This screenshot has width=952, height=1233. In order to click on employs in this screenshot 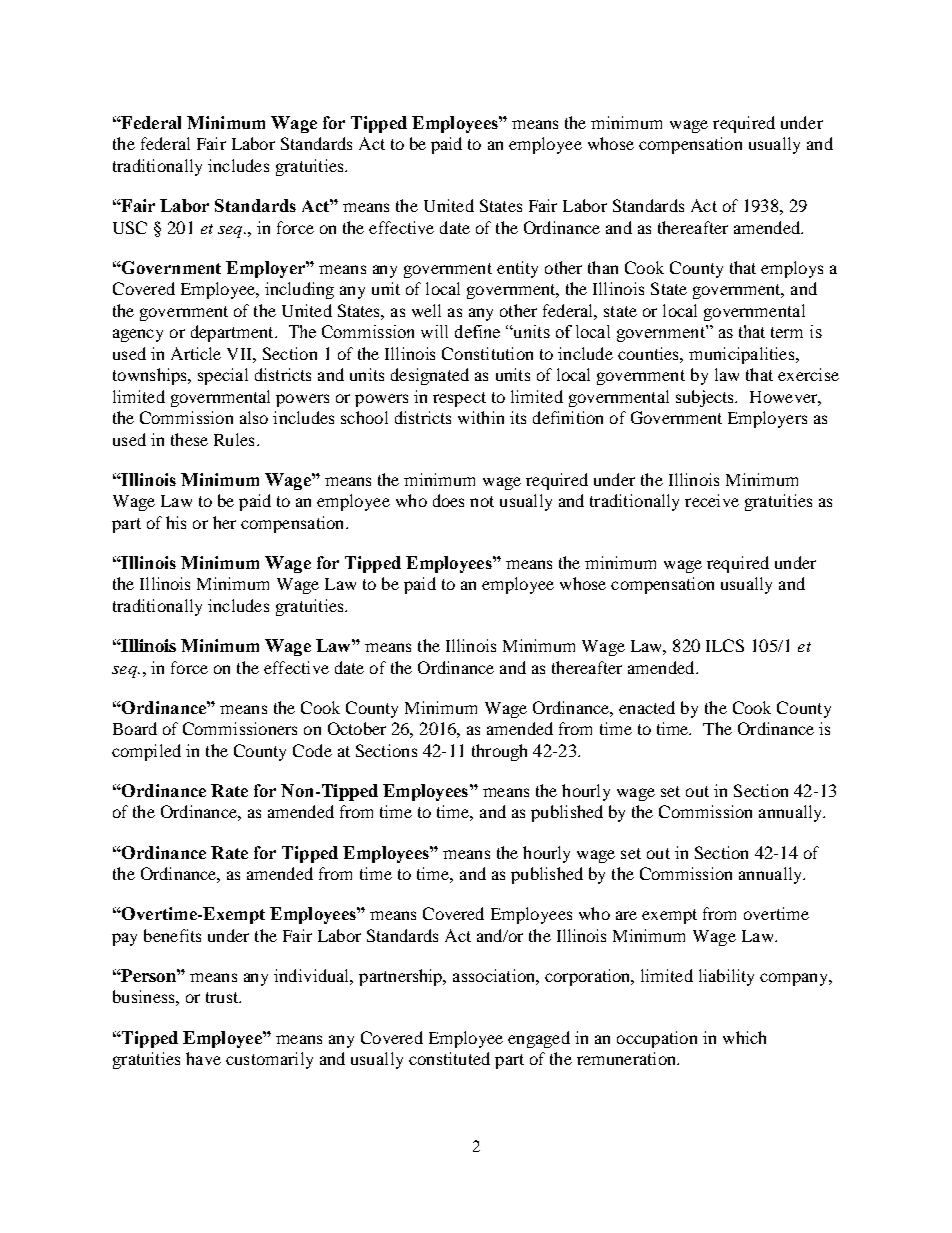, I will do `click(792, 269)`.
